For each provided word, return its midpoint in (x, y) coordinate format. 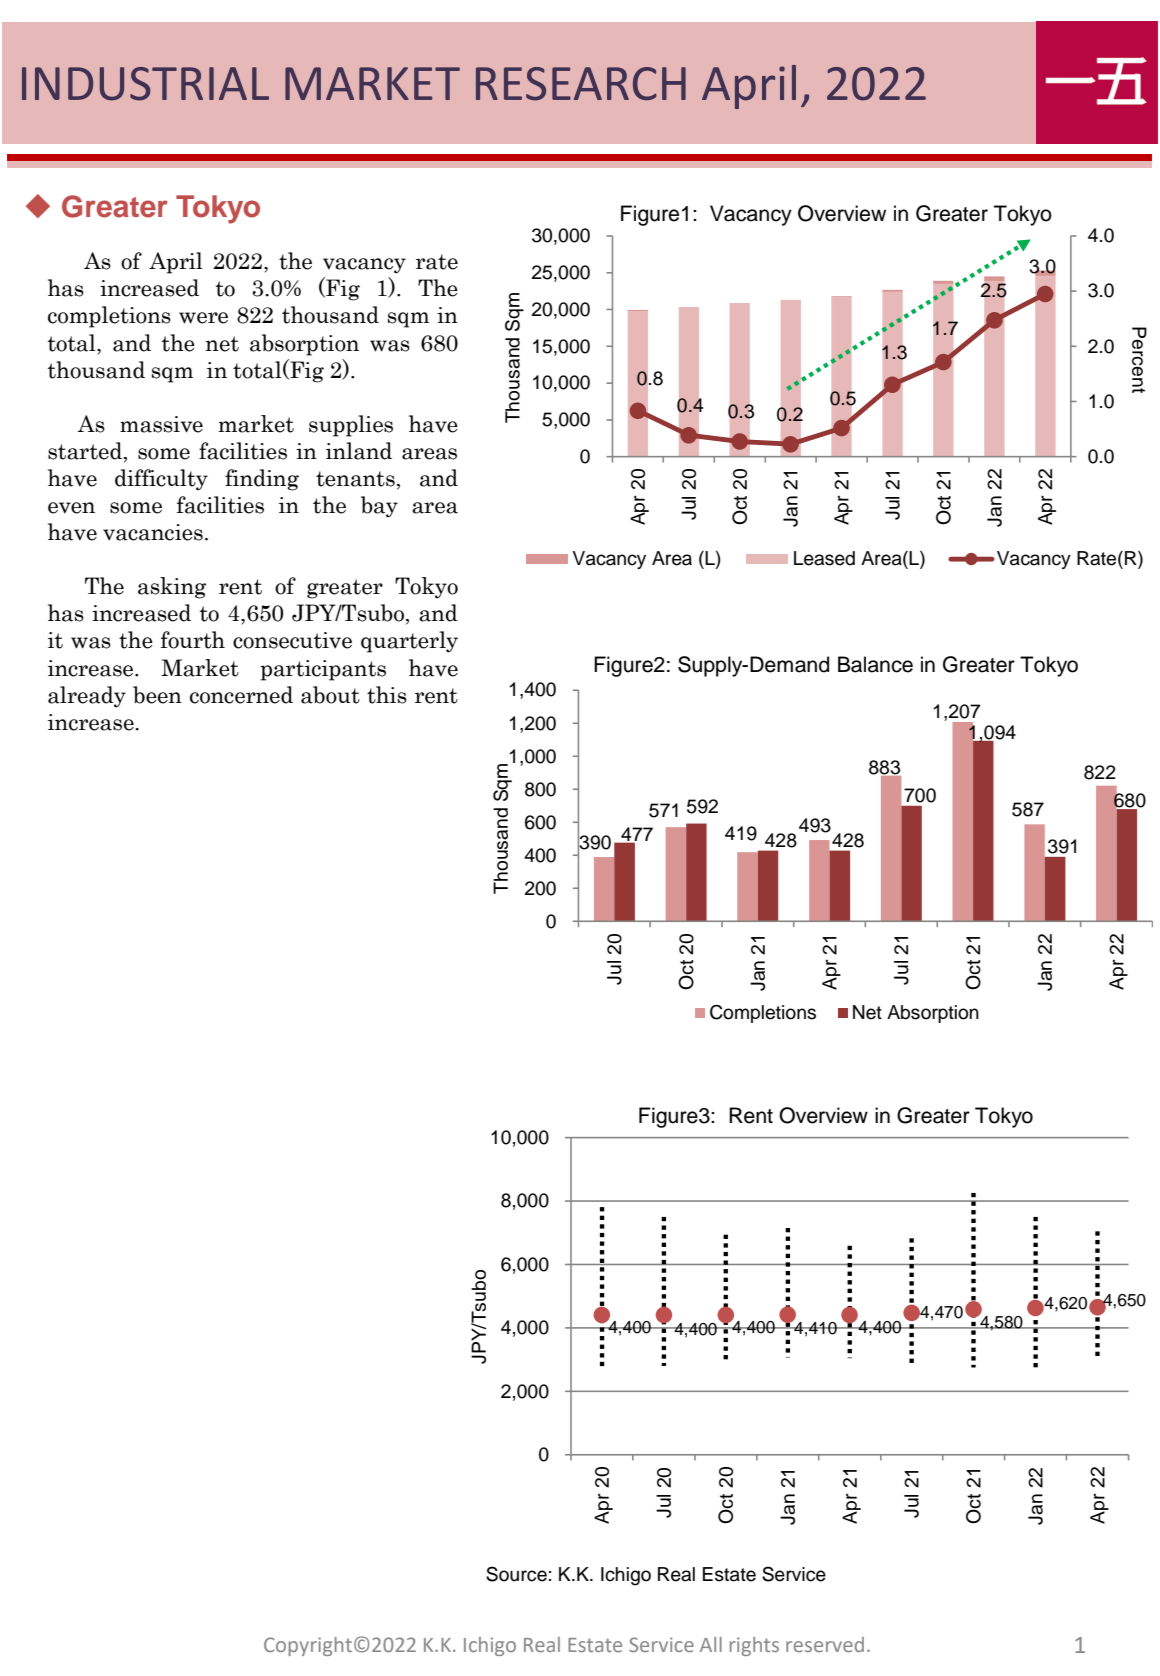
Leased (824, 558)
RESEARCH (581, 84)
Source (516, 1574)
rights (754, 1646)
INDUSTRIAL (145, 84)
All (711, 1644)
